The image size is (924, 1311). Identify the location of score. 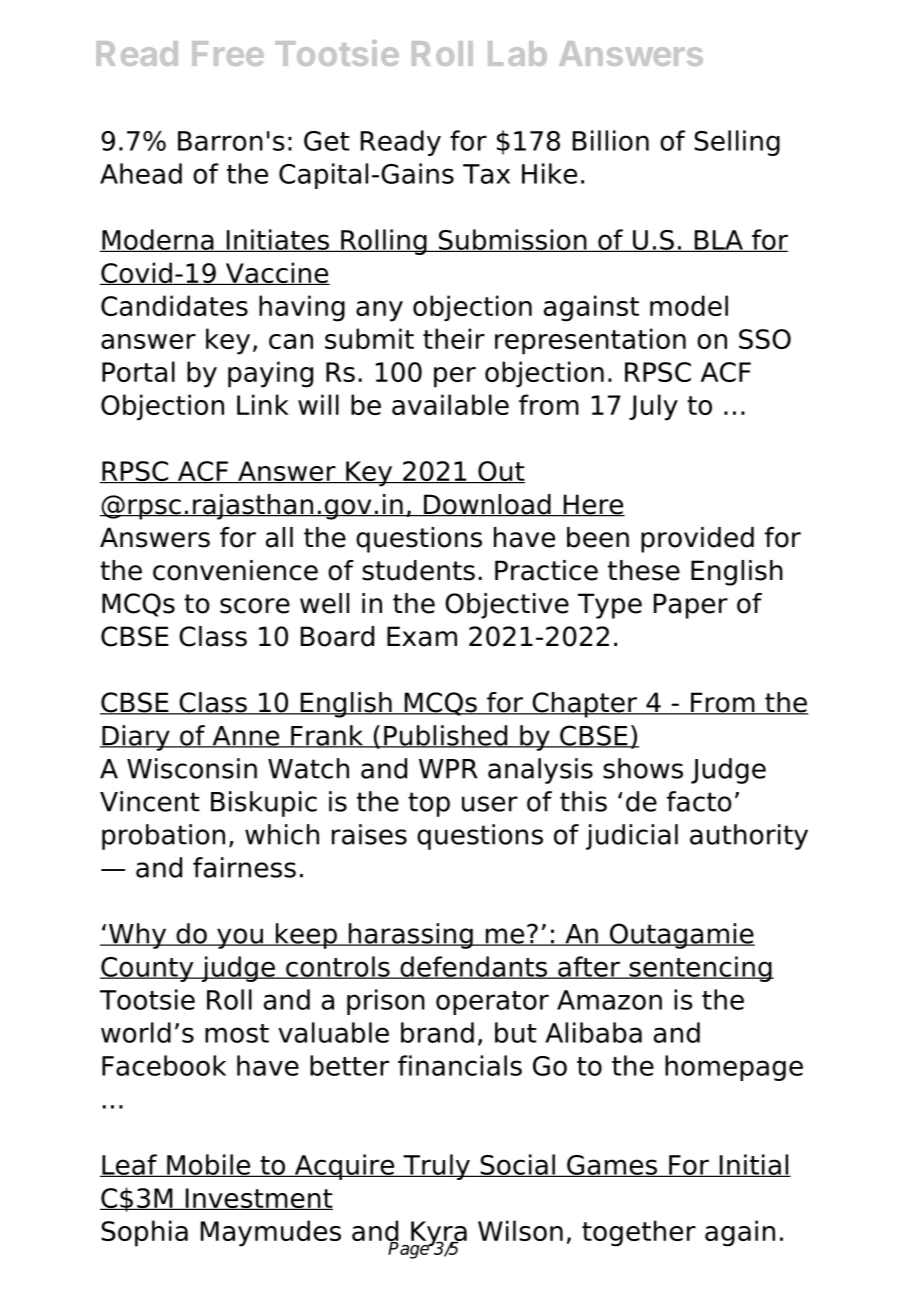
(255, 606).
